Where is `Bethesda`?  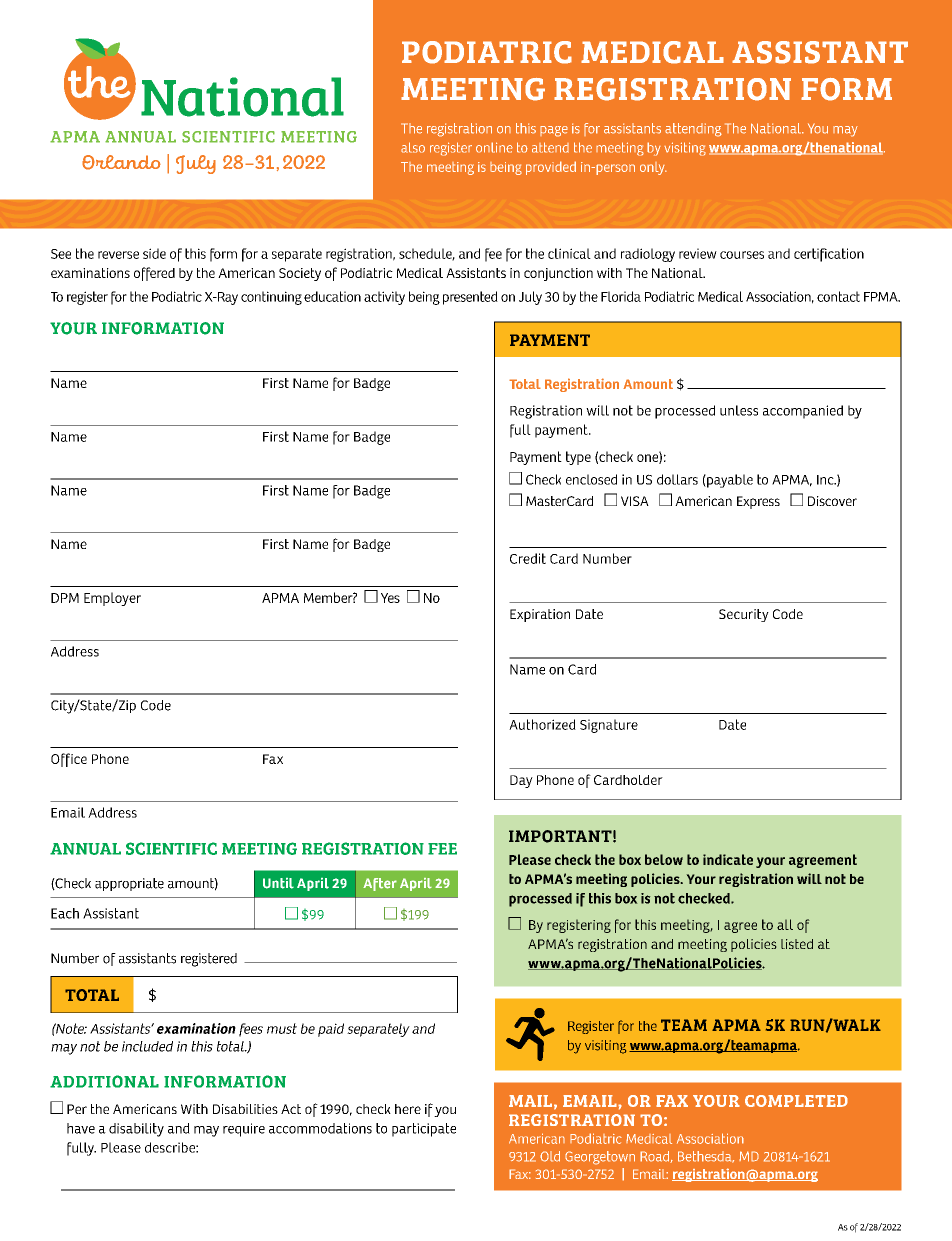
Bethesda is located at coordinates (706, 1157).
